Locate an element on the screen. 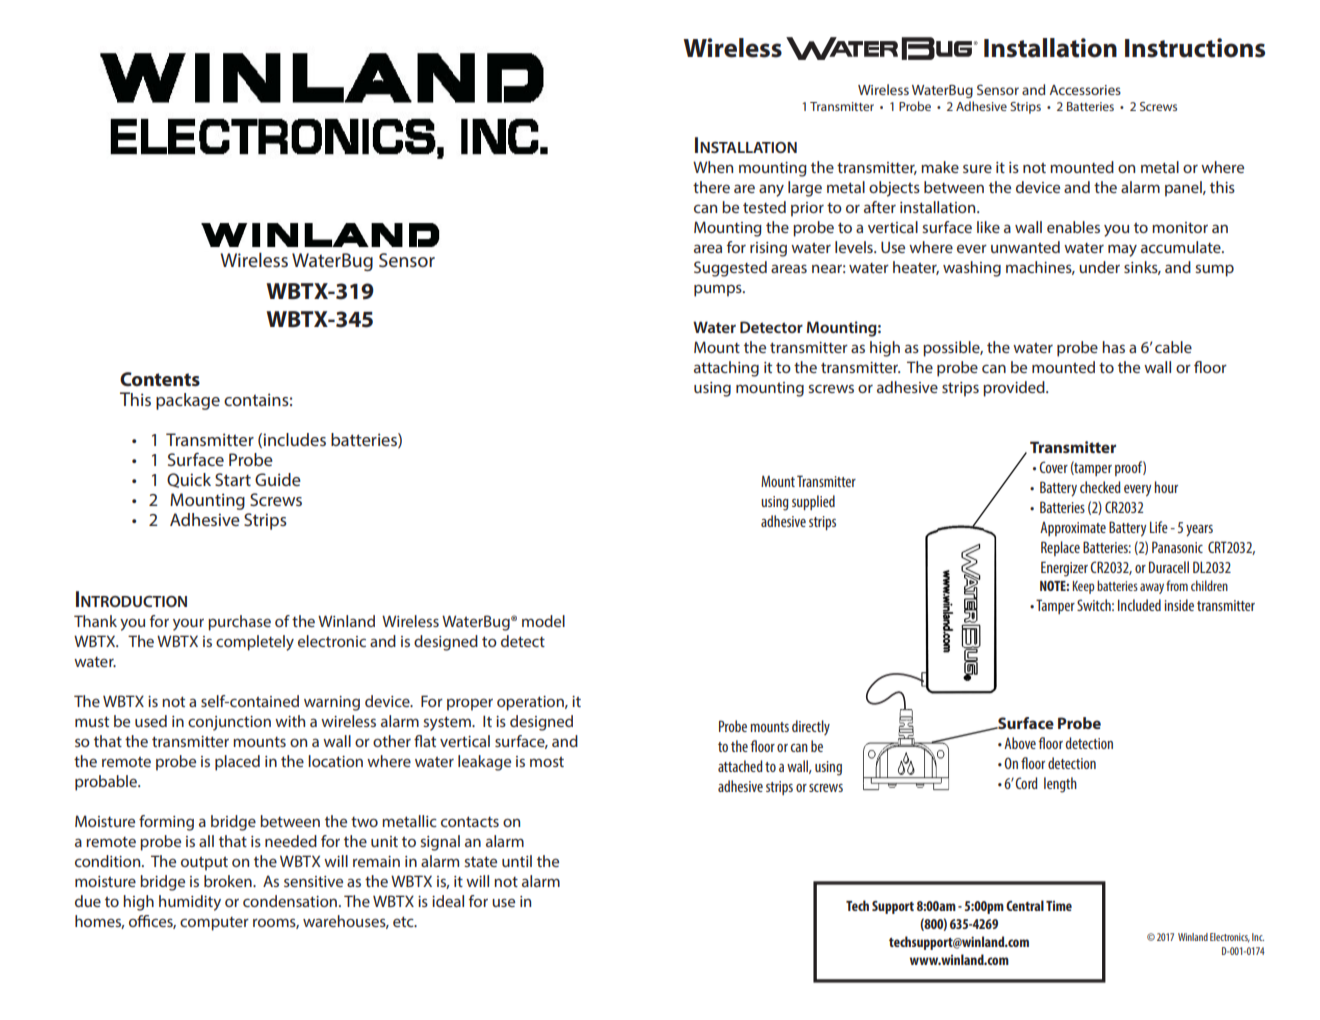 This screenshot has width=1320, height=1020. When is located at coordinates (713, 167).
